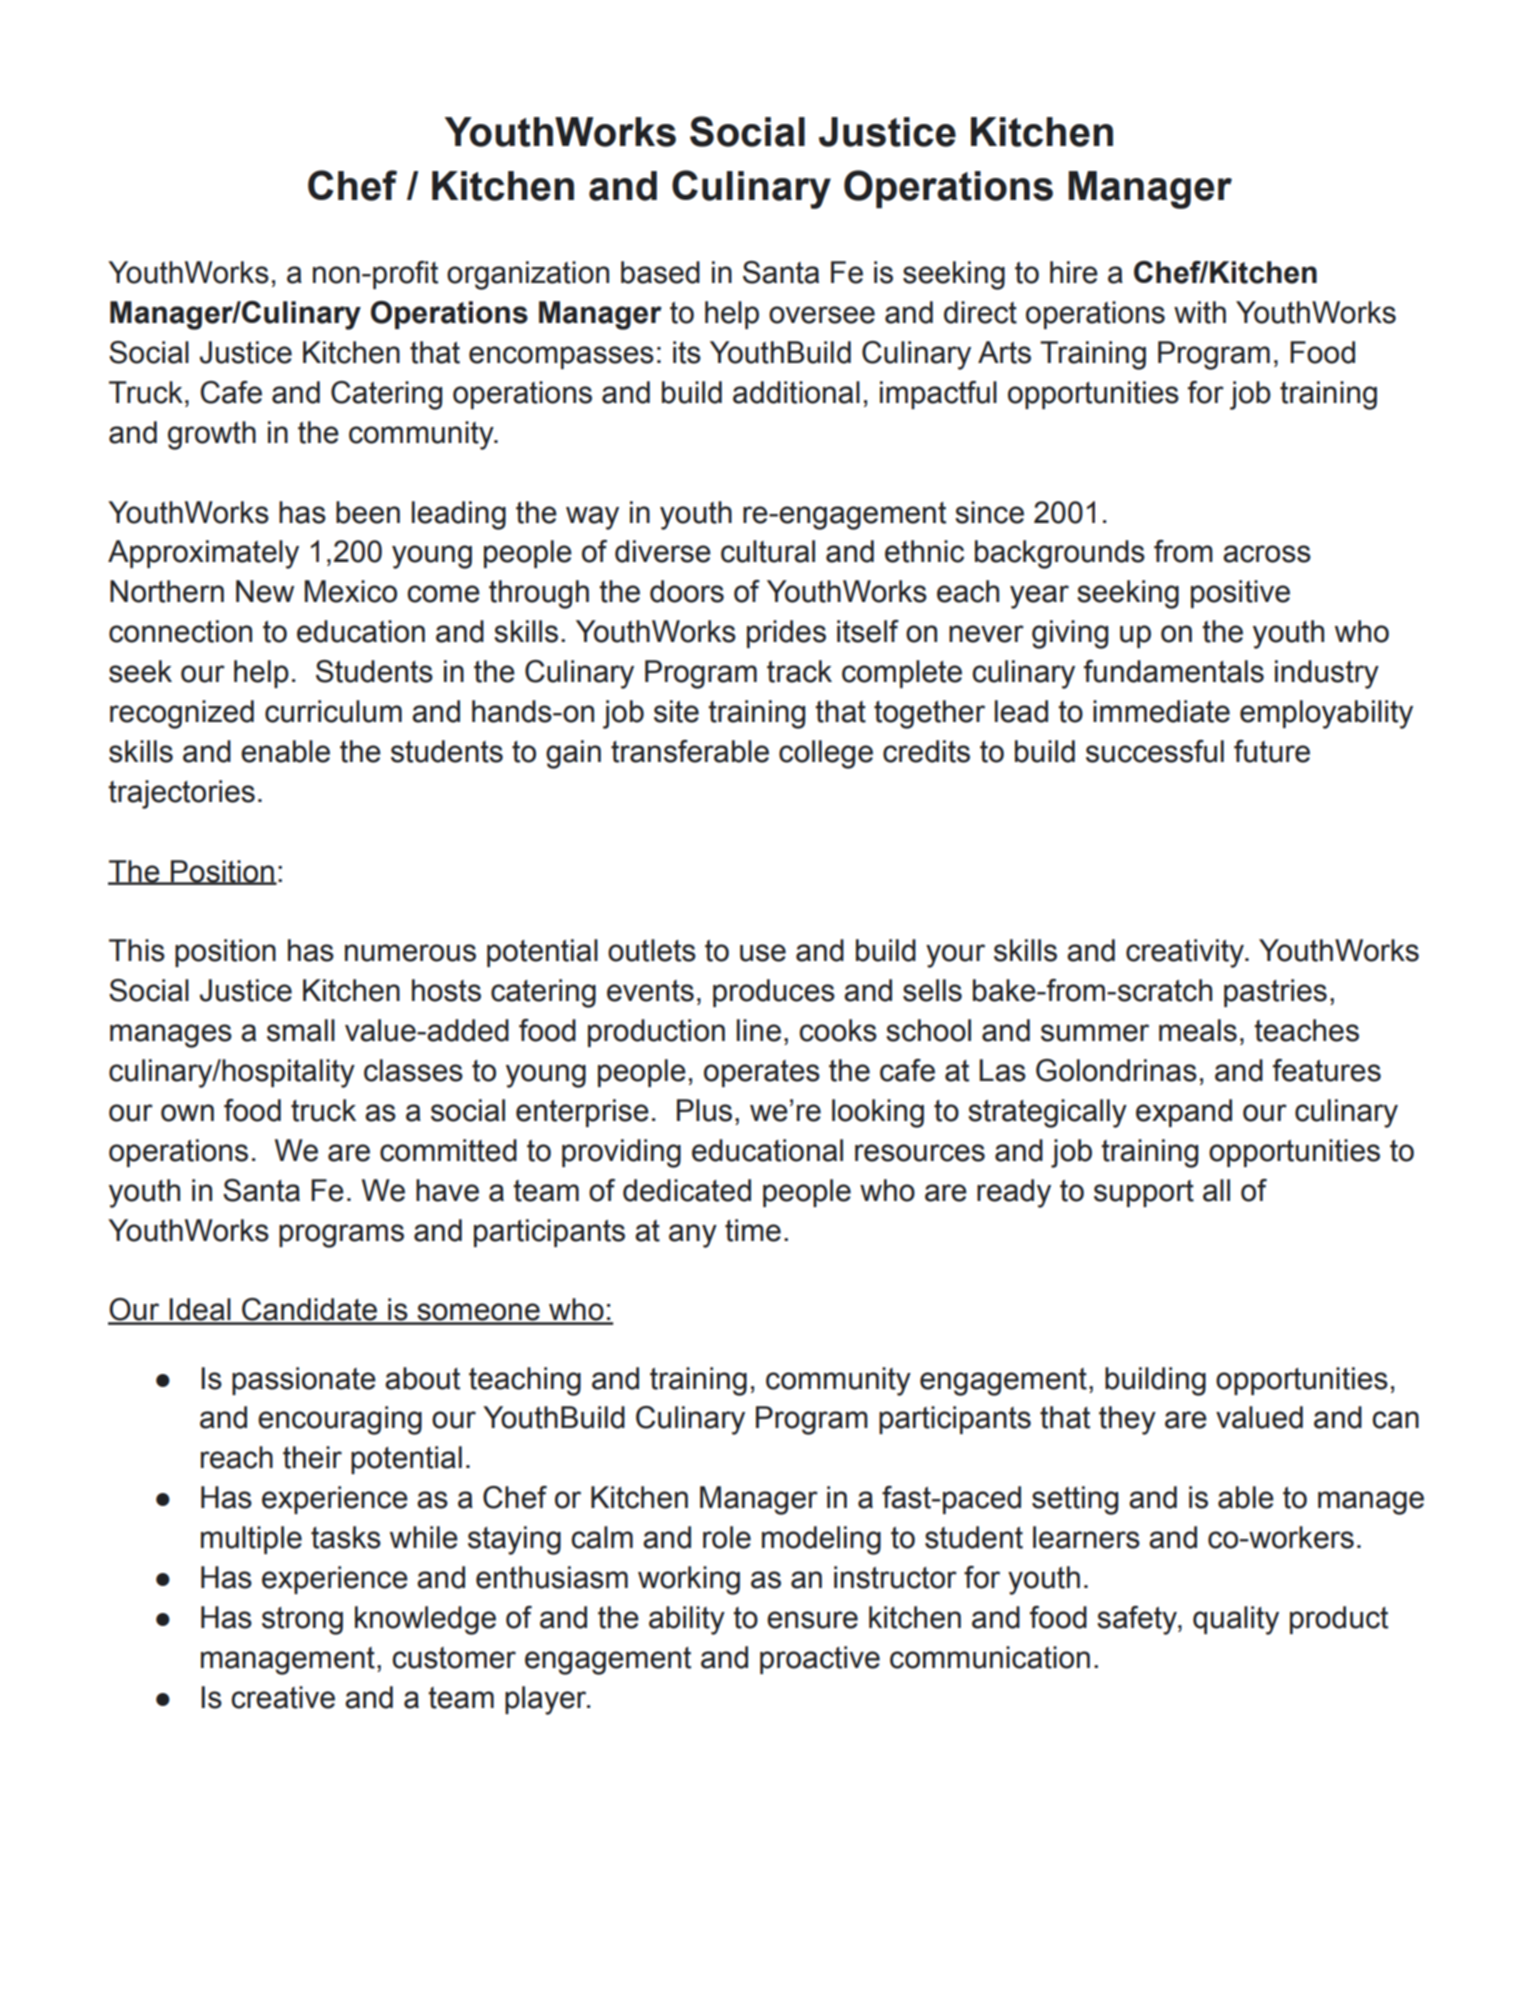 This screenshot has width=1538, height=1991. Describe the element at coordinates (1127, 1420) in the screenshot. I see `they` at that location.
